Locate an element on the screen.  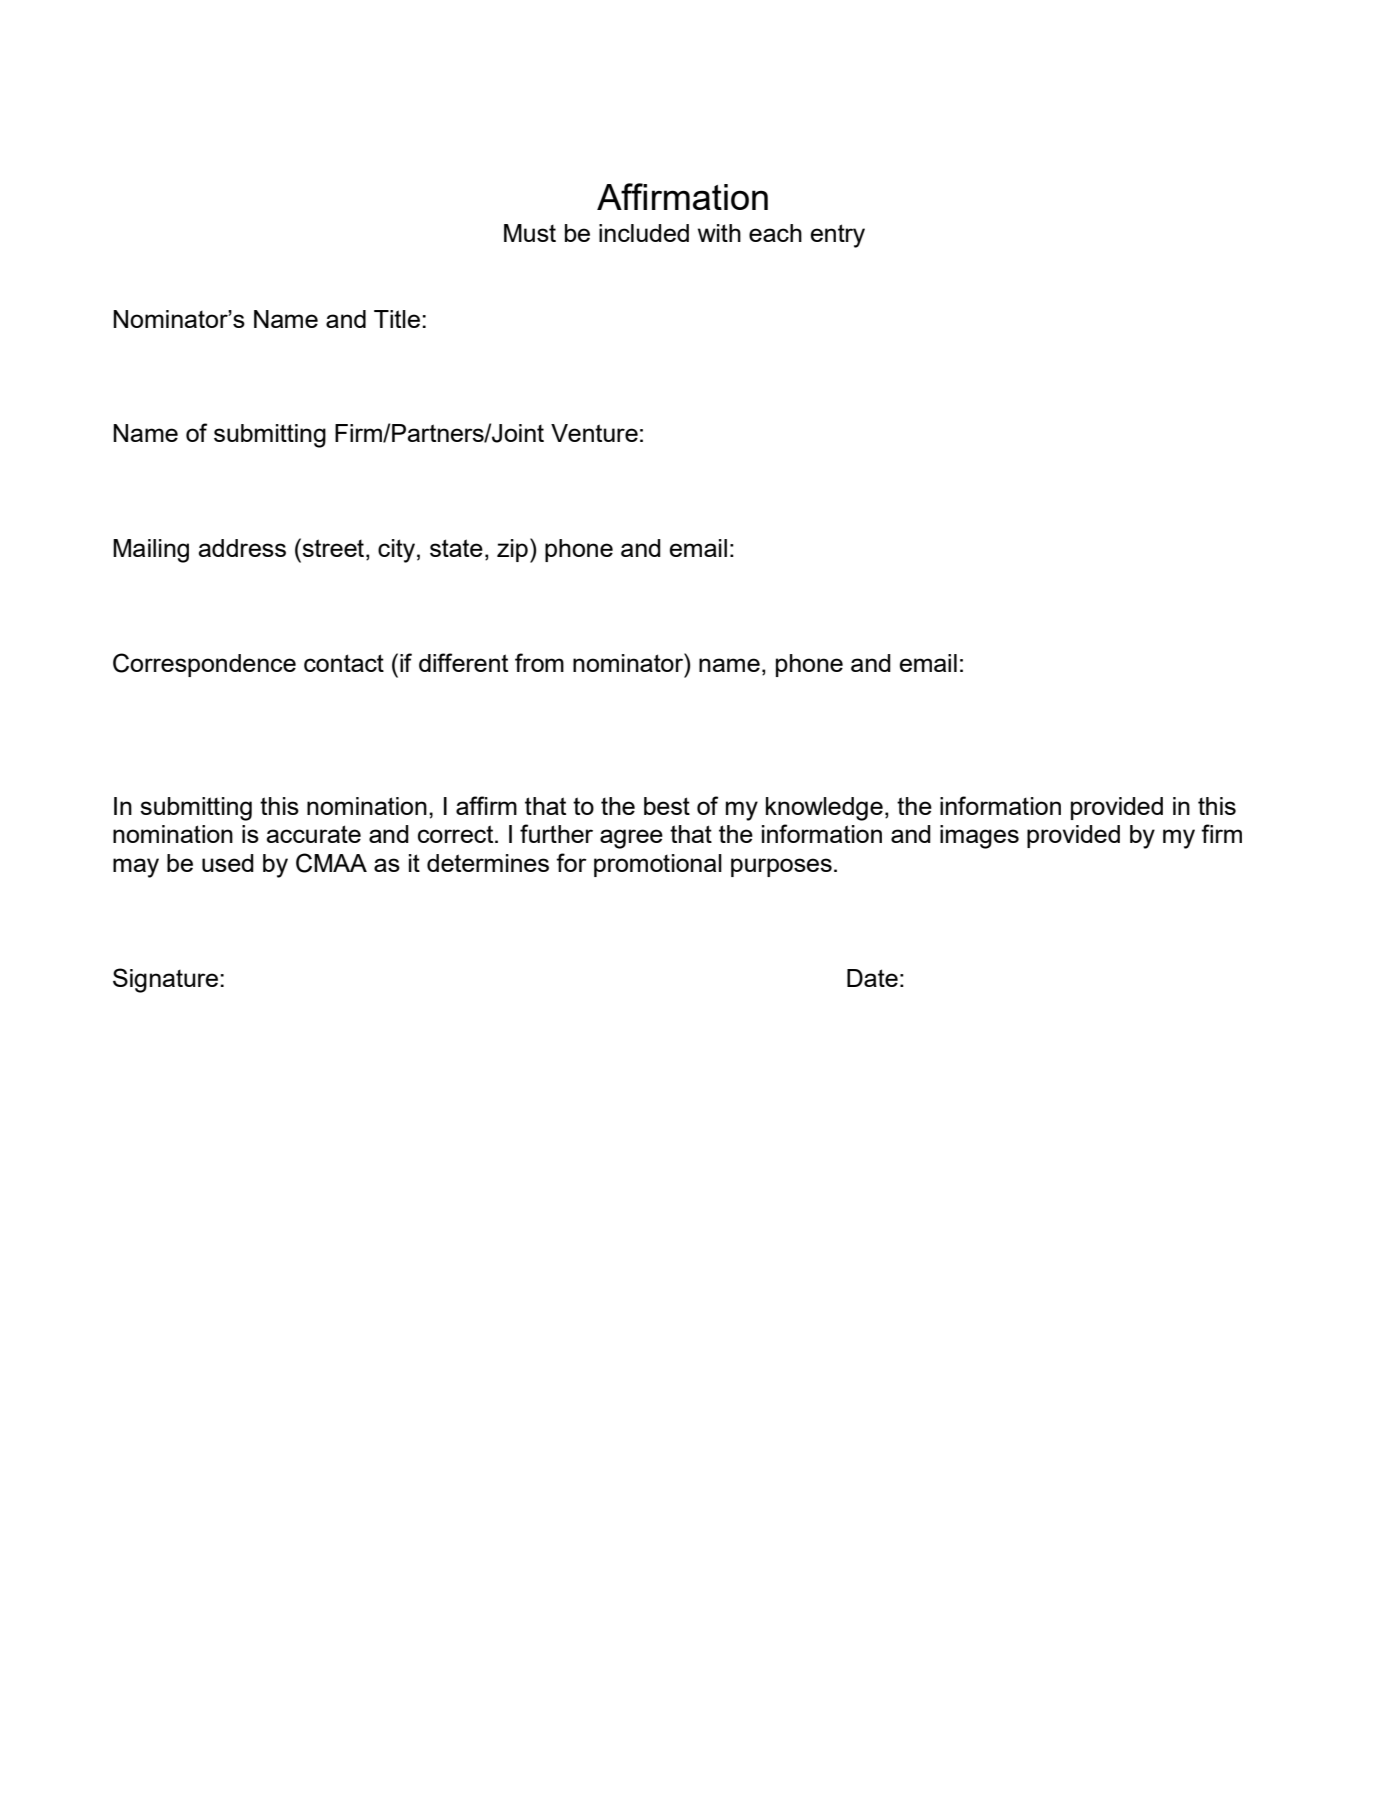
knowledge is located at coordinates (824, 809).
